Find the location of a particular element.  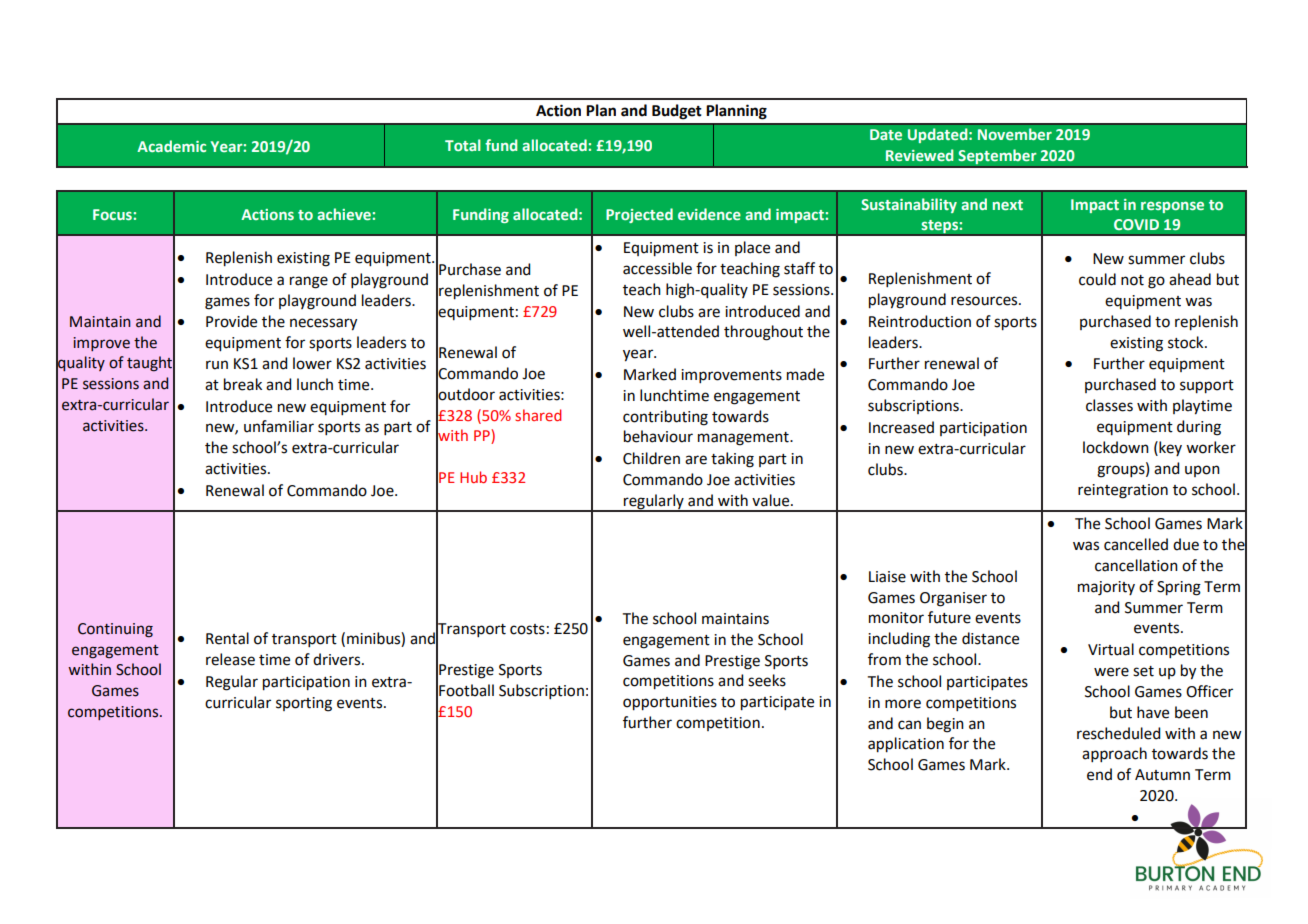

behaviour is located at coordinates (658, 436).
